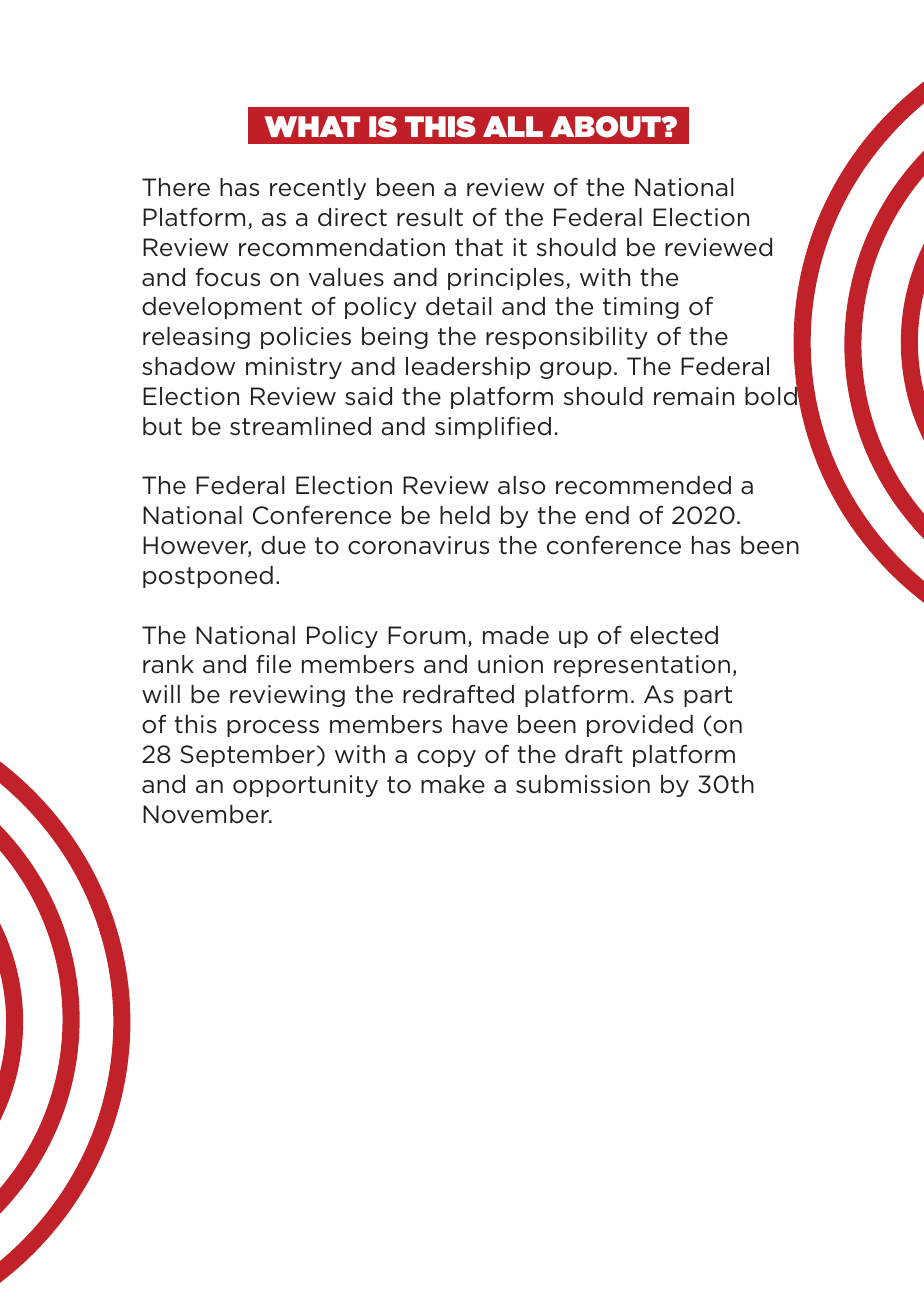 This screenshot has height=1308, width=924. What do you see at coordinates (458, 306) in the screenshot?
I see `detail` at bounding box center [458, 306].
